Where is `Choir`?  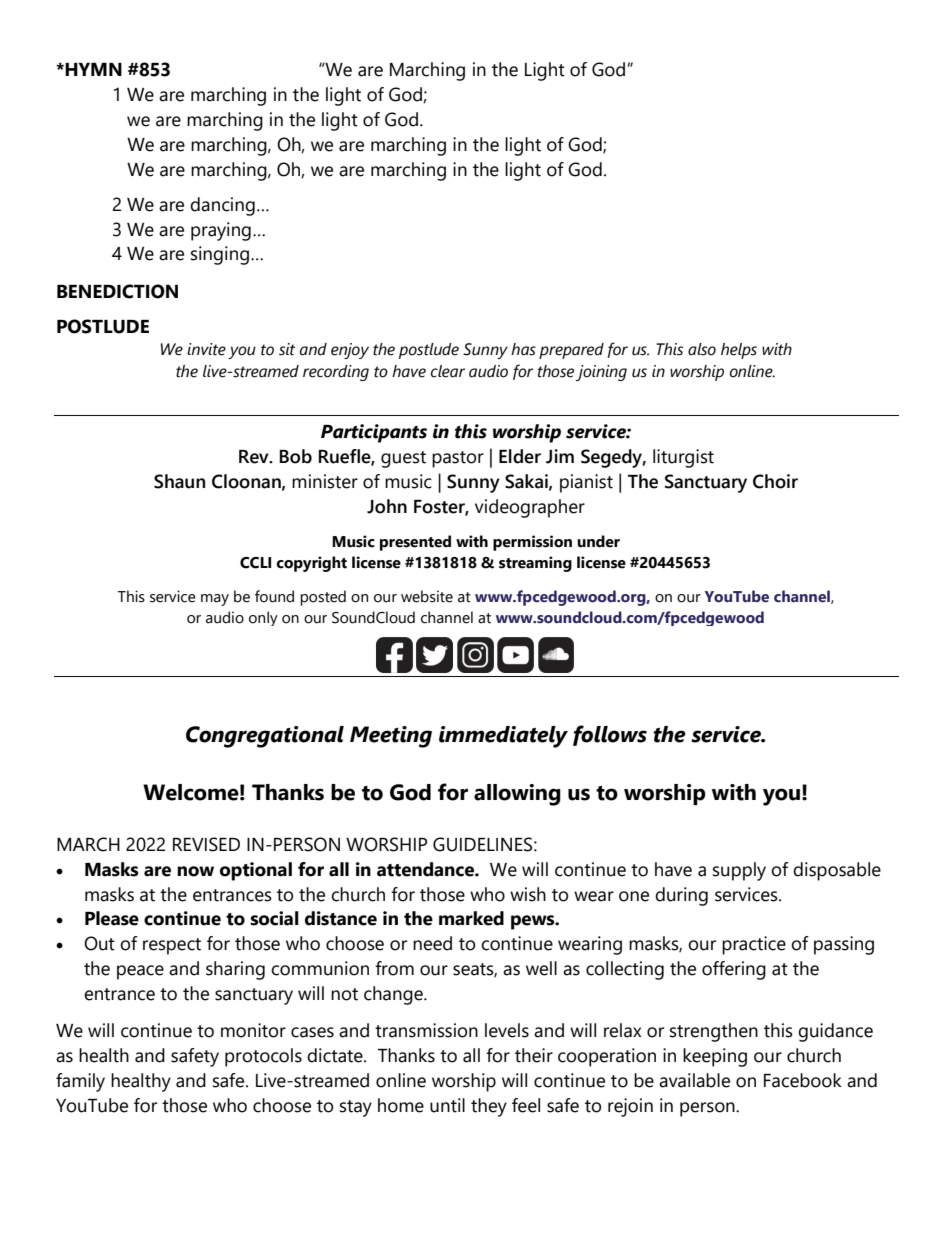
Choir is located at coordinates (775, 481).
